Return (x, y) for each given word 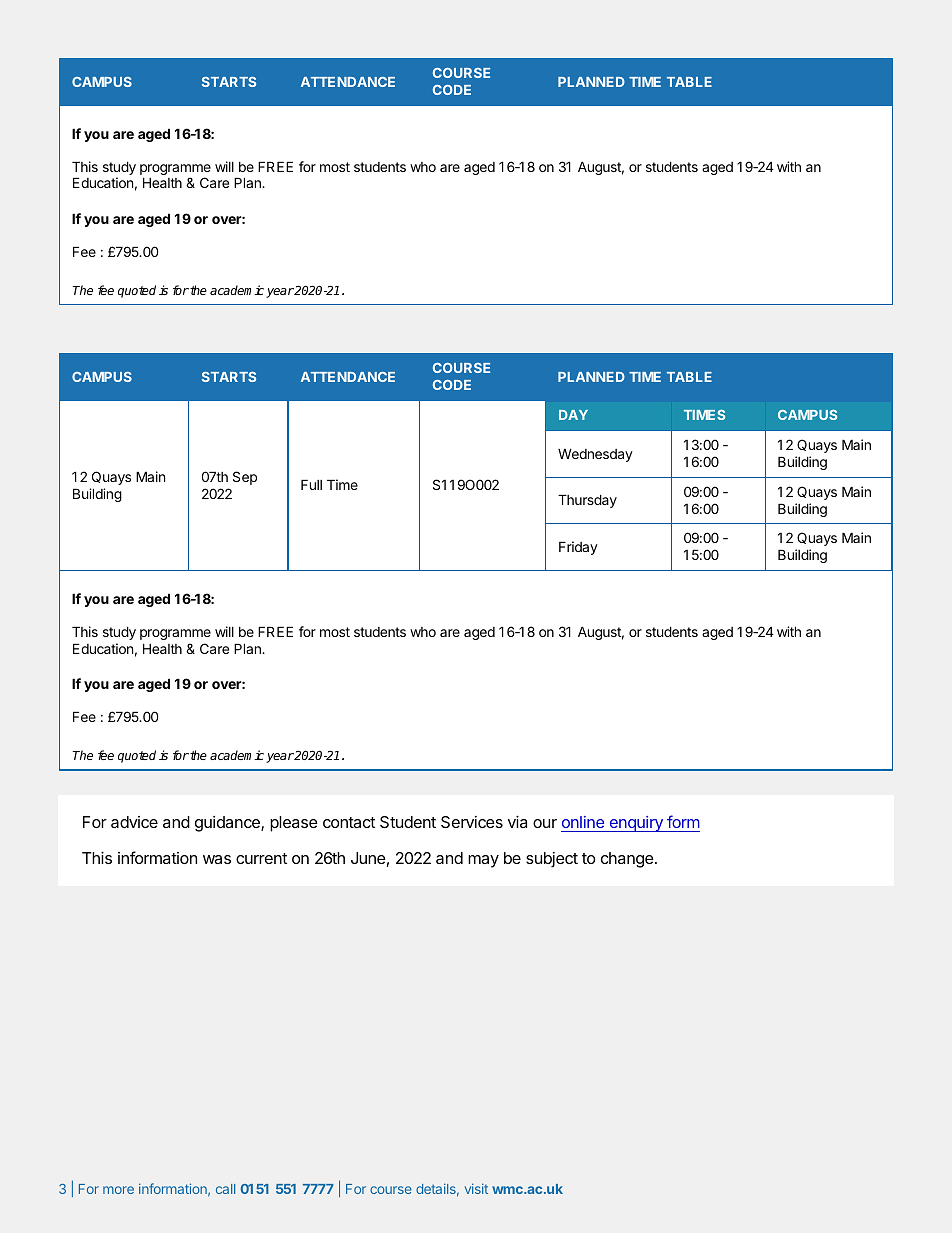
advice (134, 822)
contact (349, 822)
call (225, 1189)
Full (311, 484)
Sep (245, 478)
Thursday (587, 501)
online (583, 822)
